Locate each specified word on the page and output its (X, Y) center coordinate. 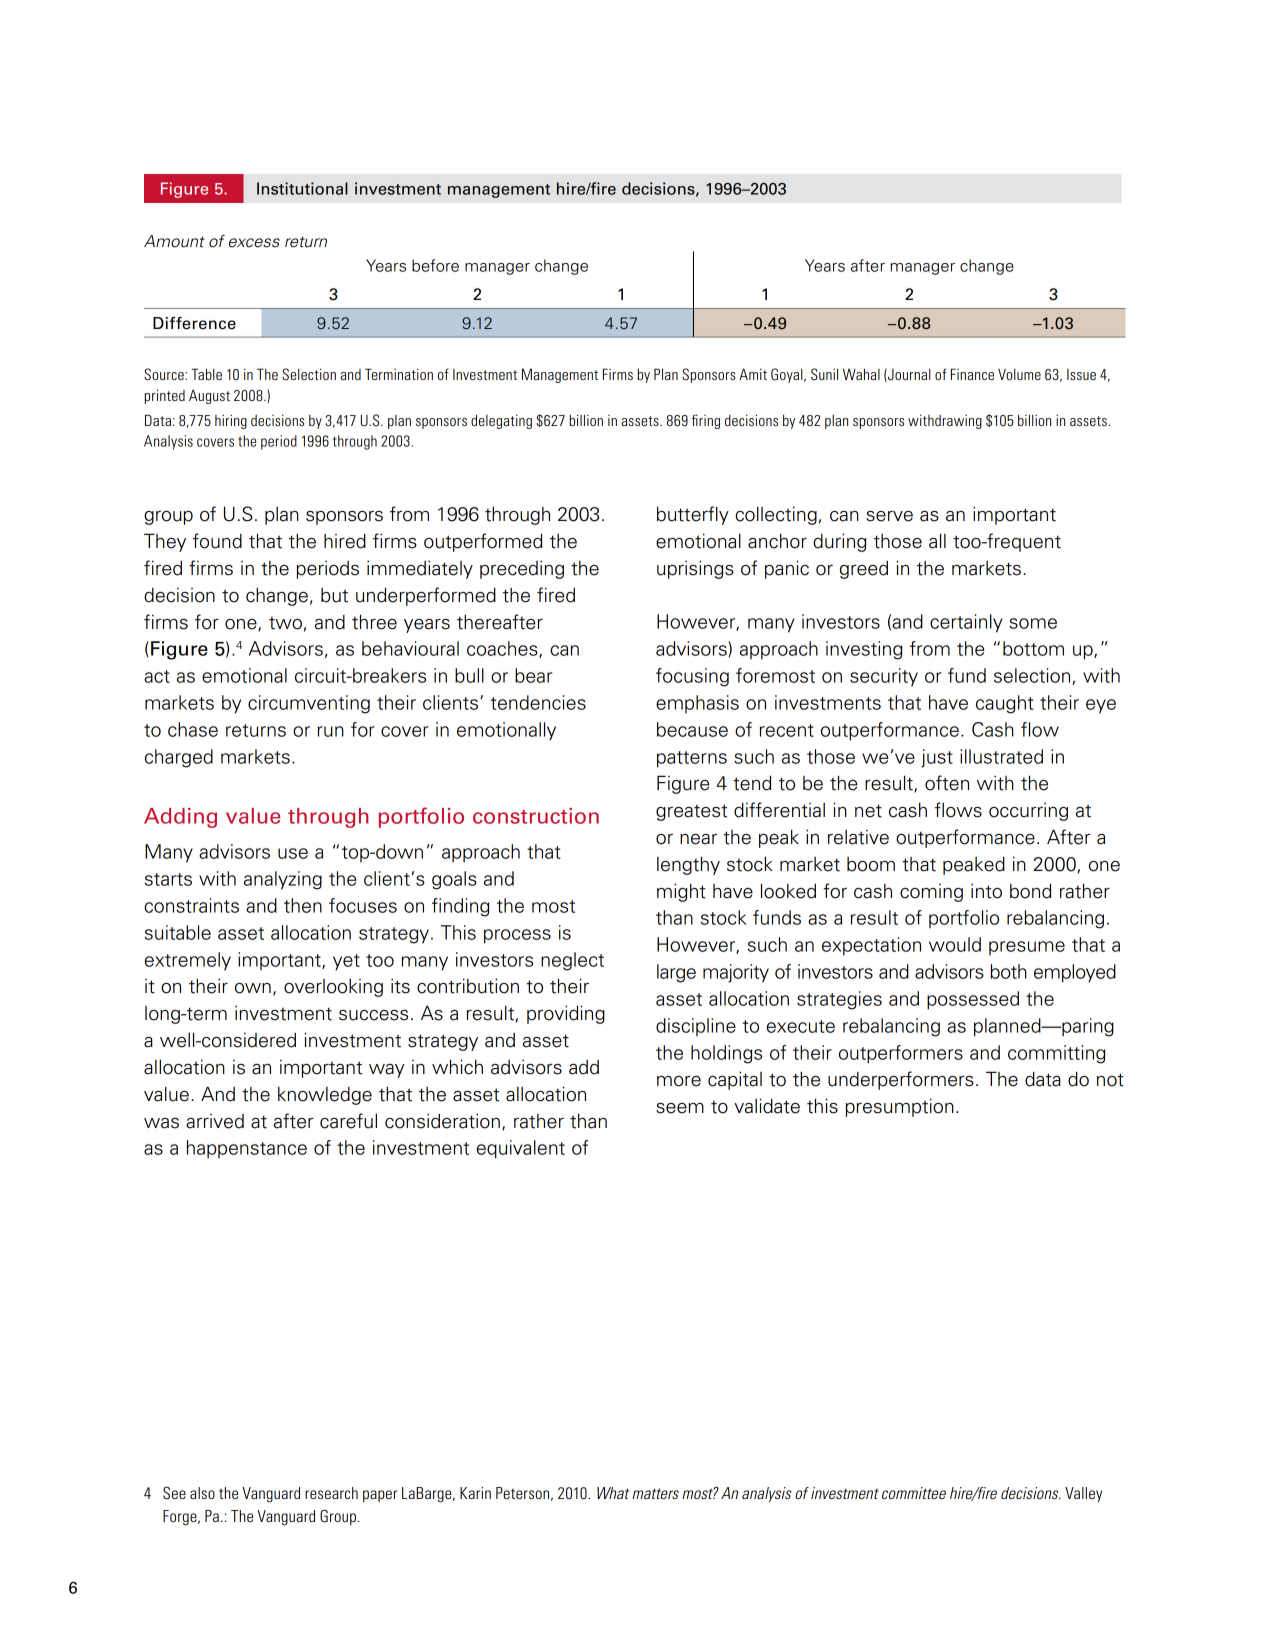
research (331, 1493)
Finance (972, 374)
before (435, 265)
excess (254, 243)
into (986, 891)
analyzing (283, 880)
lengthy (688, 865)
